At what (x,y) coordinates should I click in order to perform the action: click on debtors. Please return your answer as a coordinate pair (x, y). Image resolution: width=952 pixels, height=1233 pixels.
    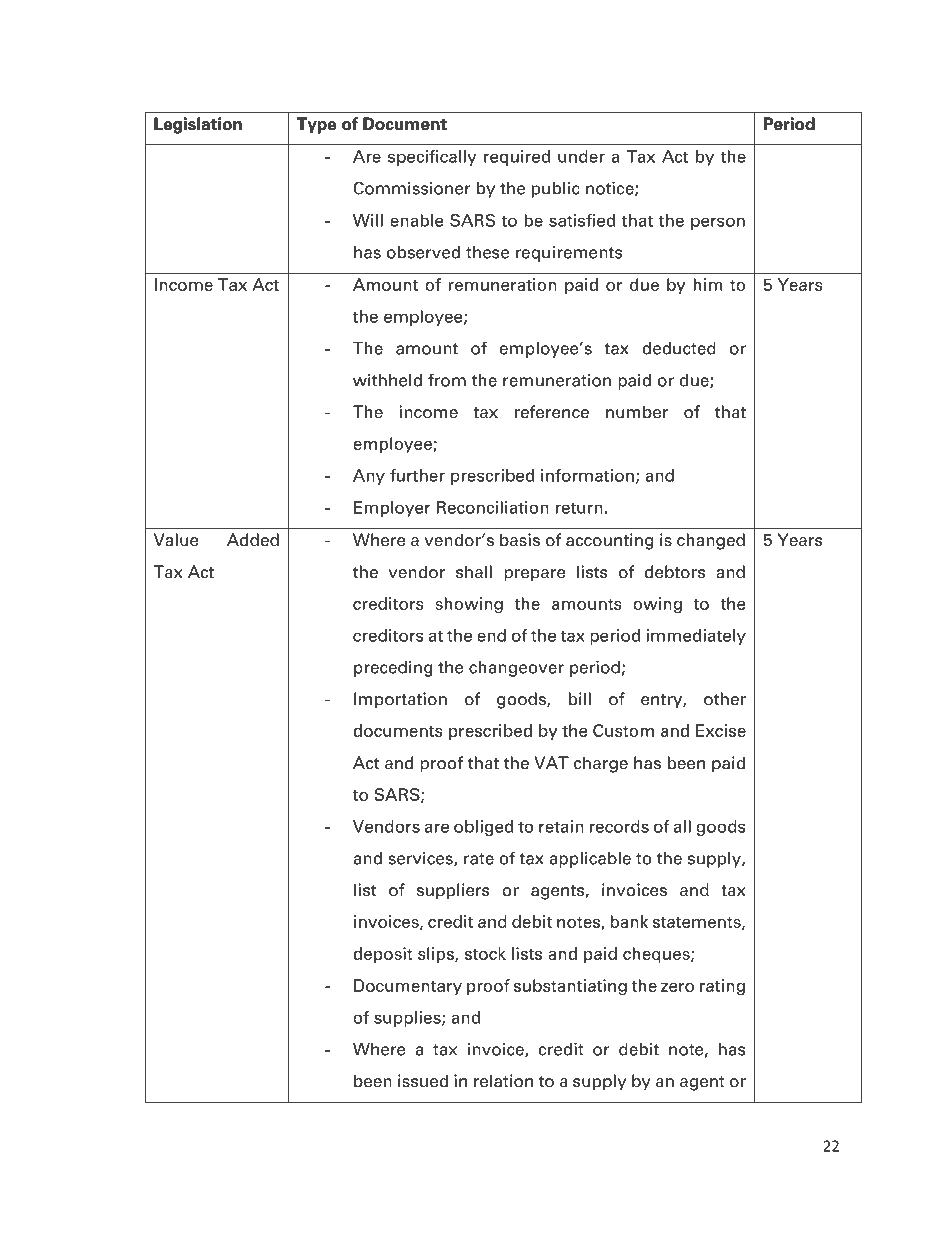
    Looking at the image, I should click on (675, 572).
